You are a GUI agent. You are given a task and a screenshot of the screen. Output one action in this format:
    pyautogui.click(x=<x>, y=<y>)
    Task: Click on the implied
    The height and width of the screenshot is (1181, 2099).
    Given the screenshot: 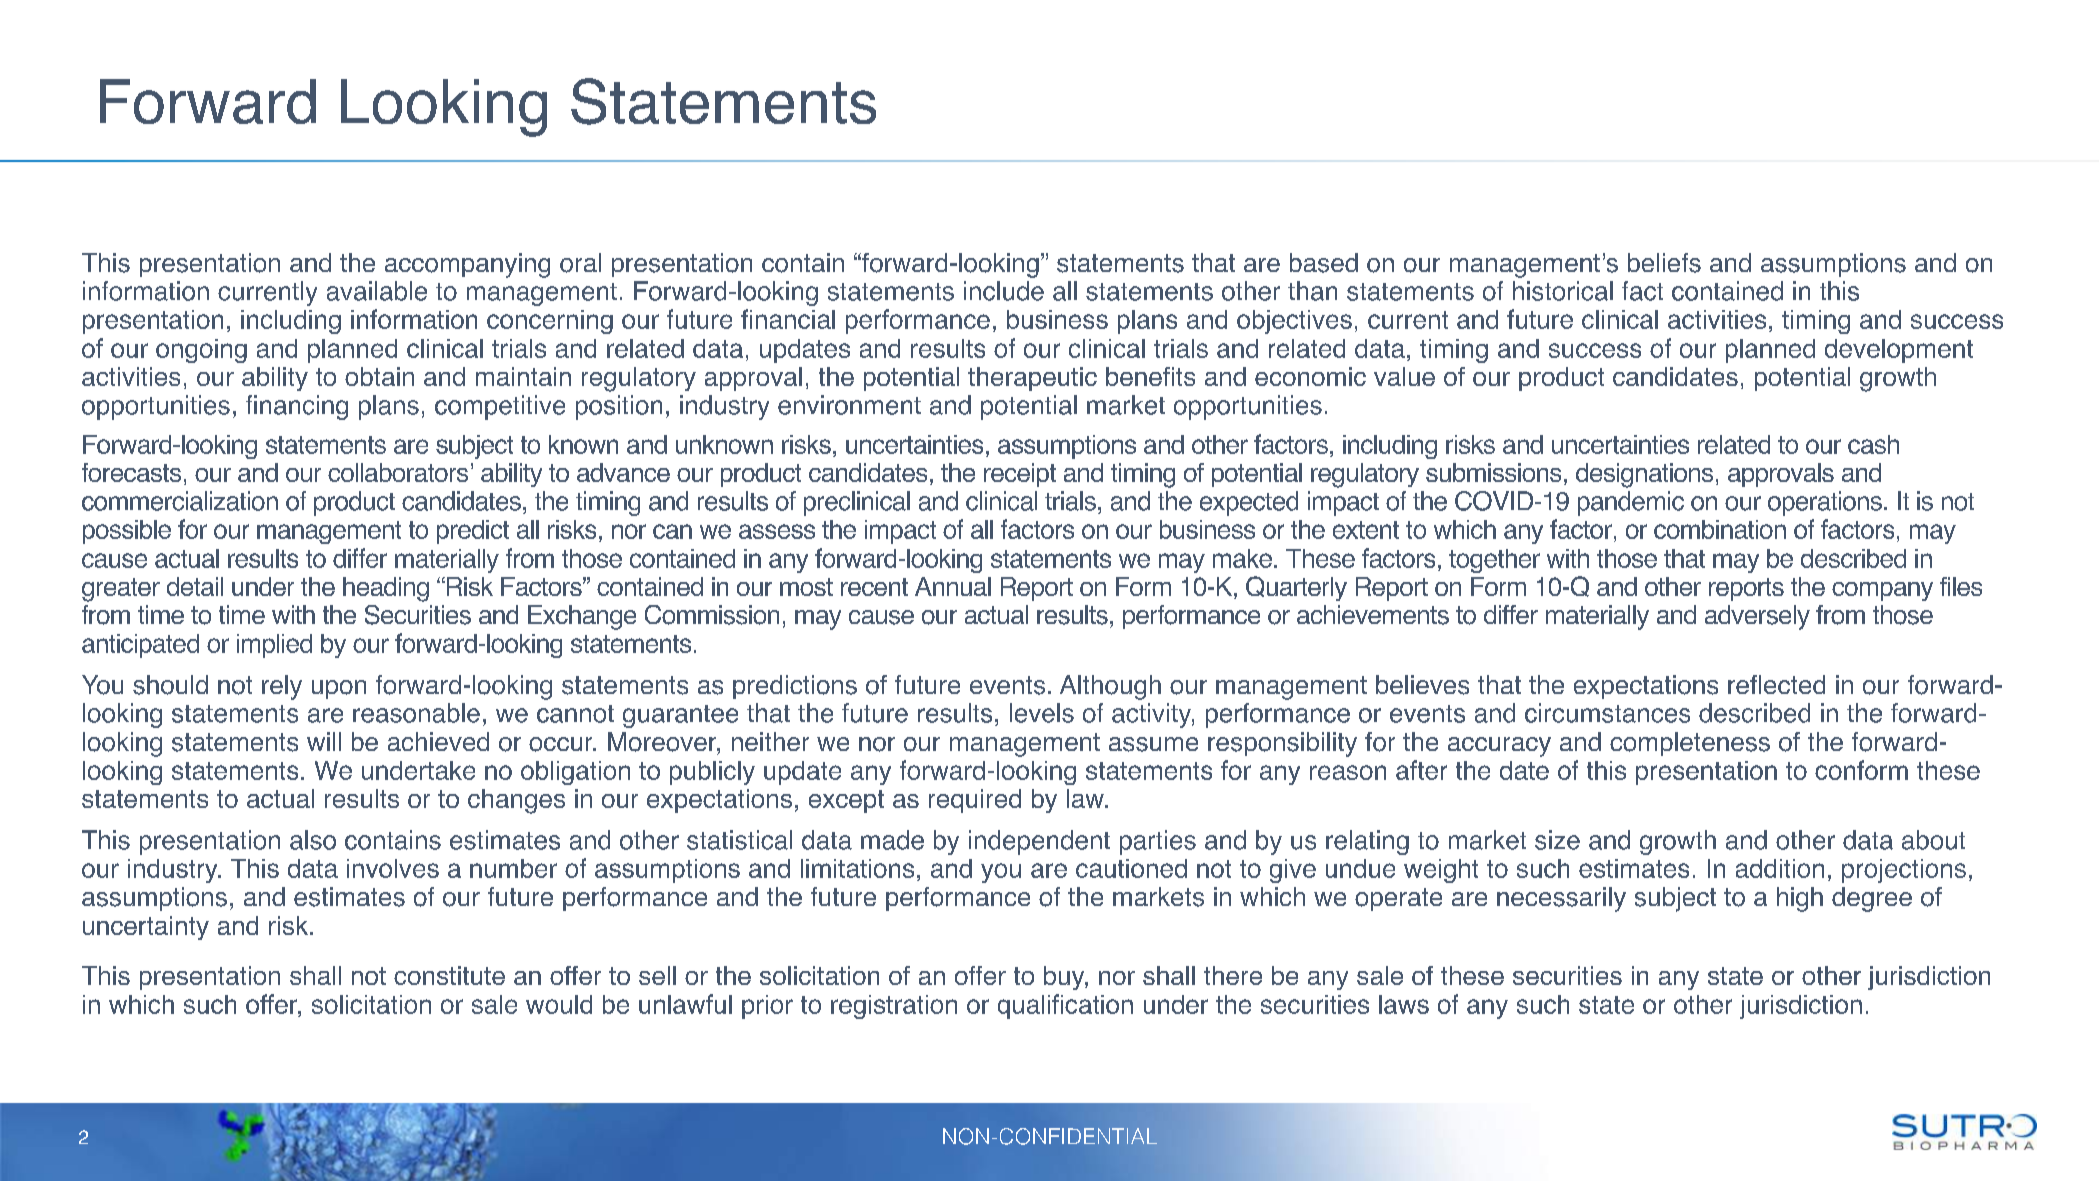 What is the action you would take?
    pyautogui.click(x=274, y=646)
